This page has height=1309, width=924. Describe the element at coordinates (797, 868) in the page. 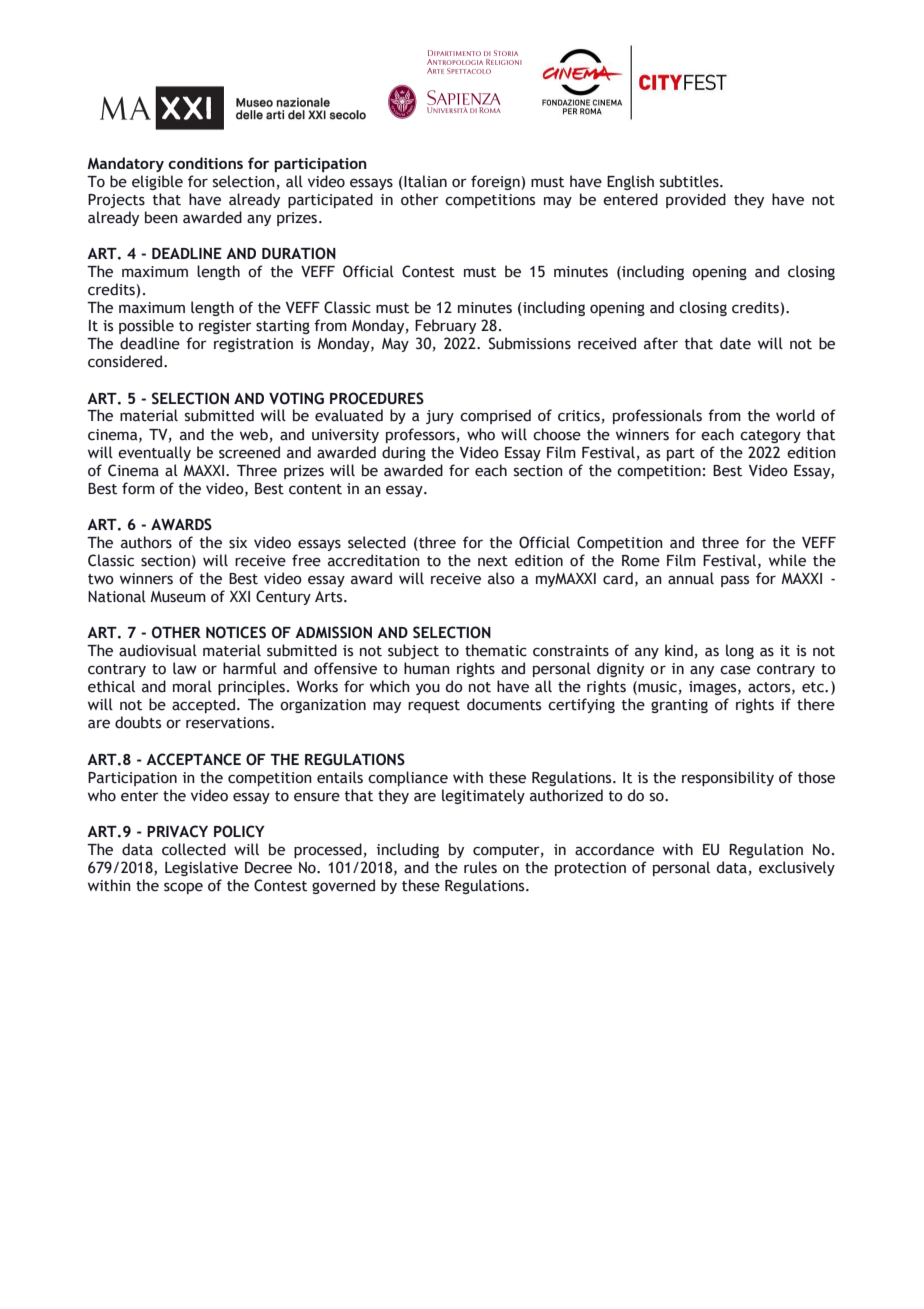

I see `exclusively` at that location.
